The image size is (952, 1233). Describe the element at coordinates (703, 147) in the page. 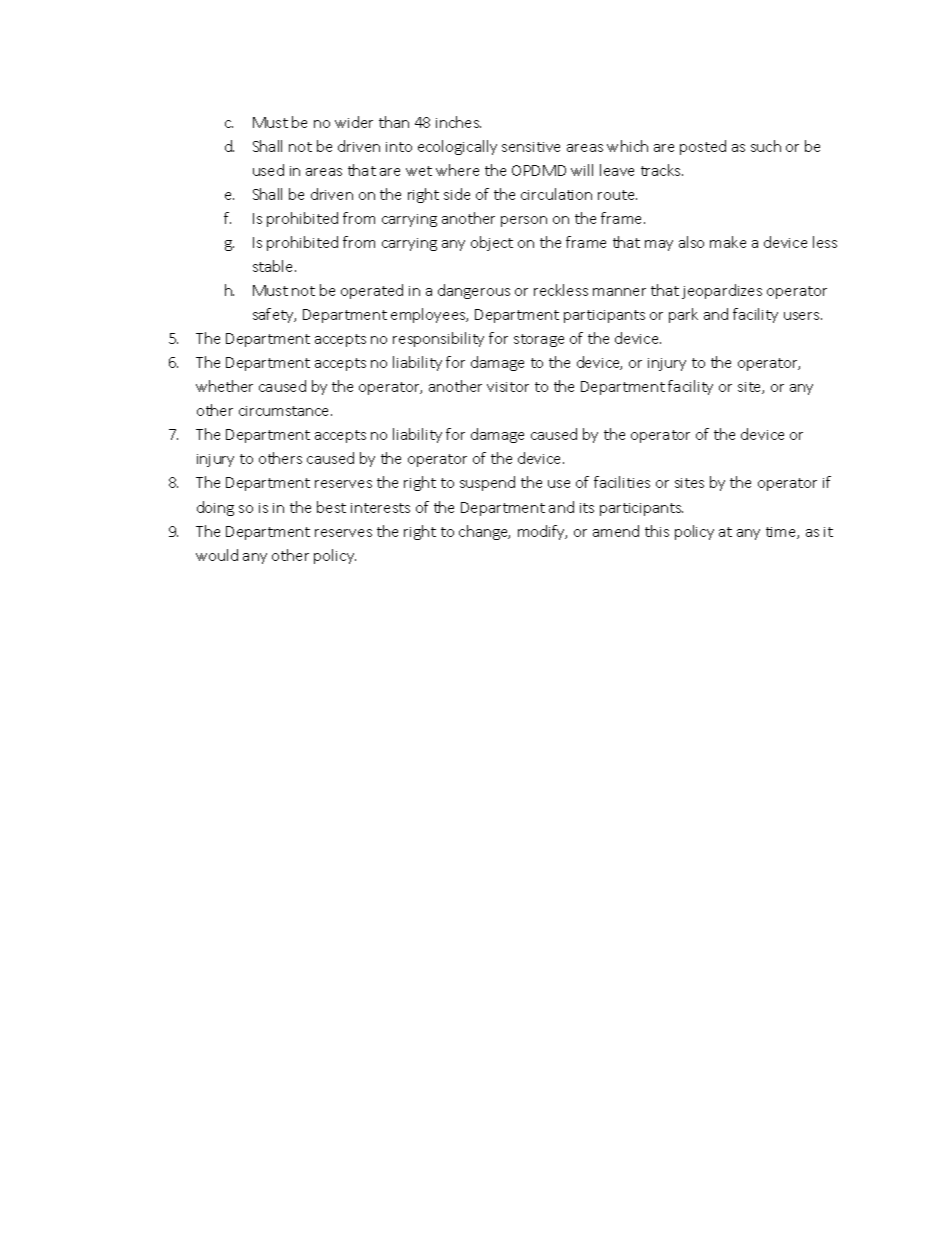

I see `posted` at that location.
